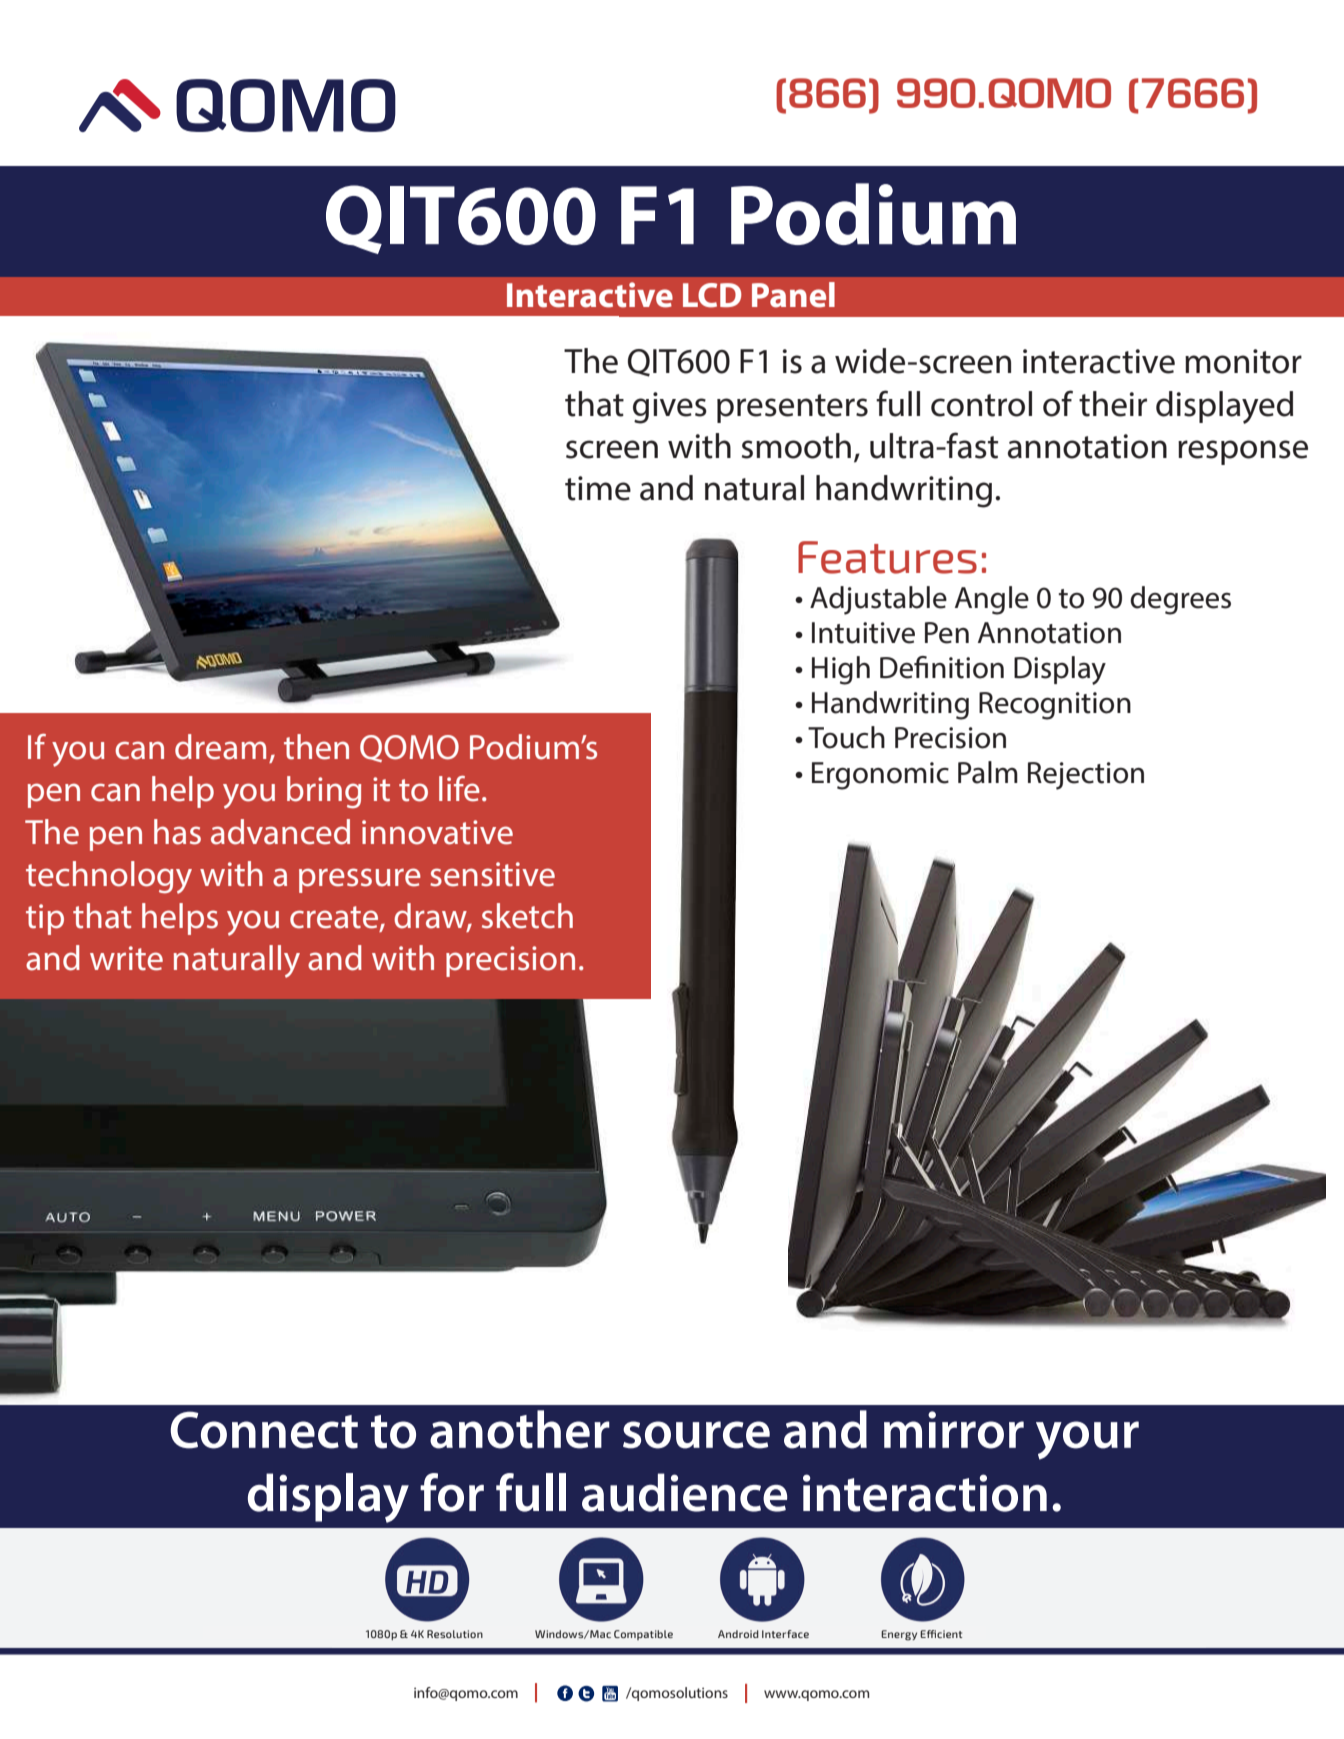 This document has height=1739, width=1344. I want to click on Compatible, so click(643, 1635).
